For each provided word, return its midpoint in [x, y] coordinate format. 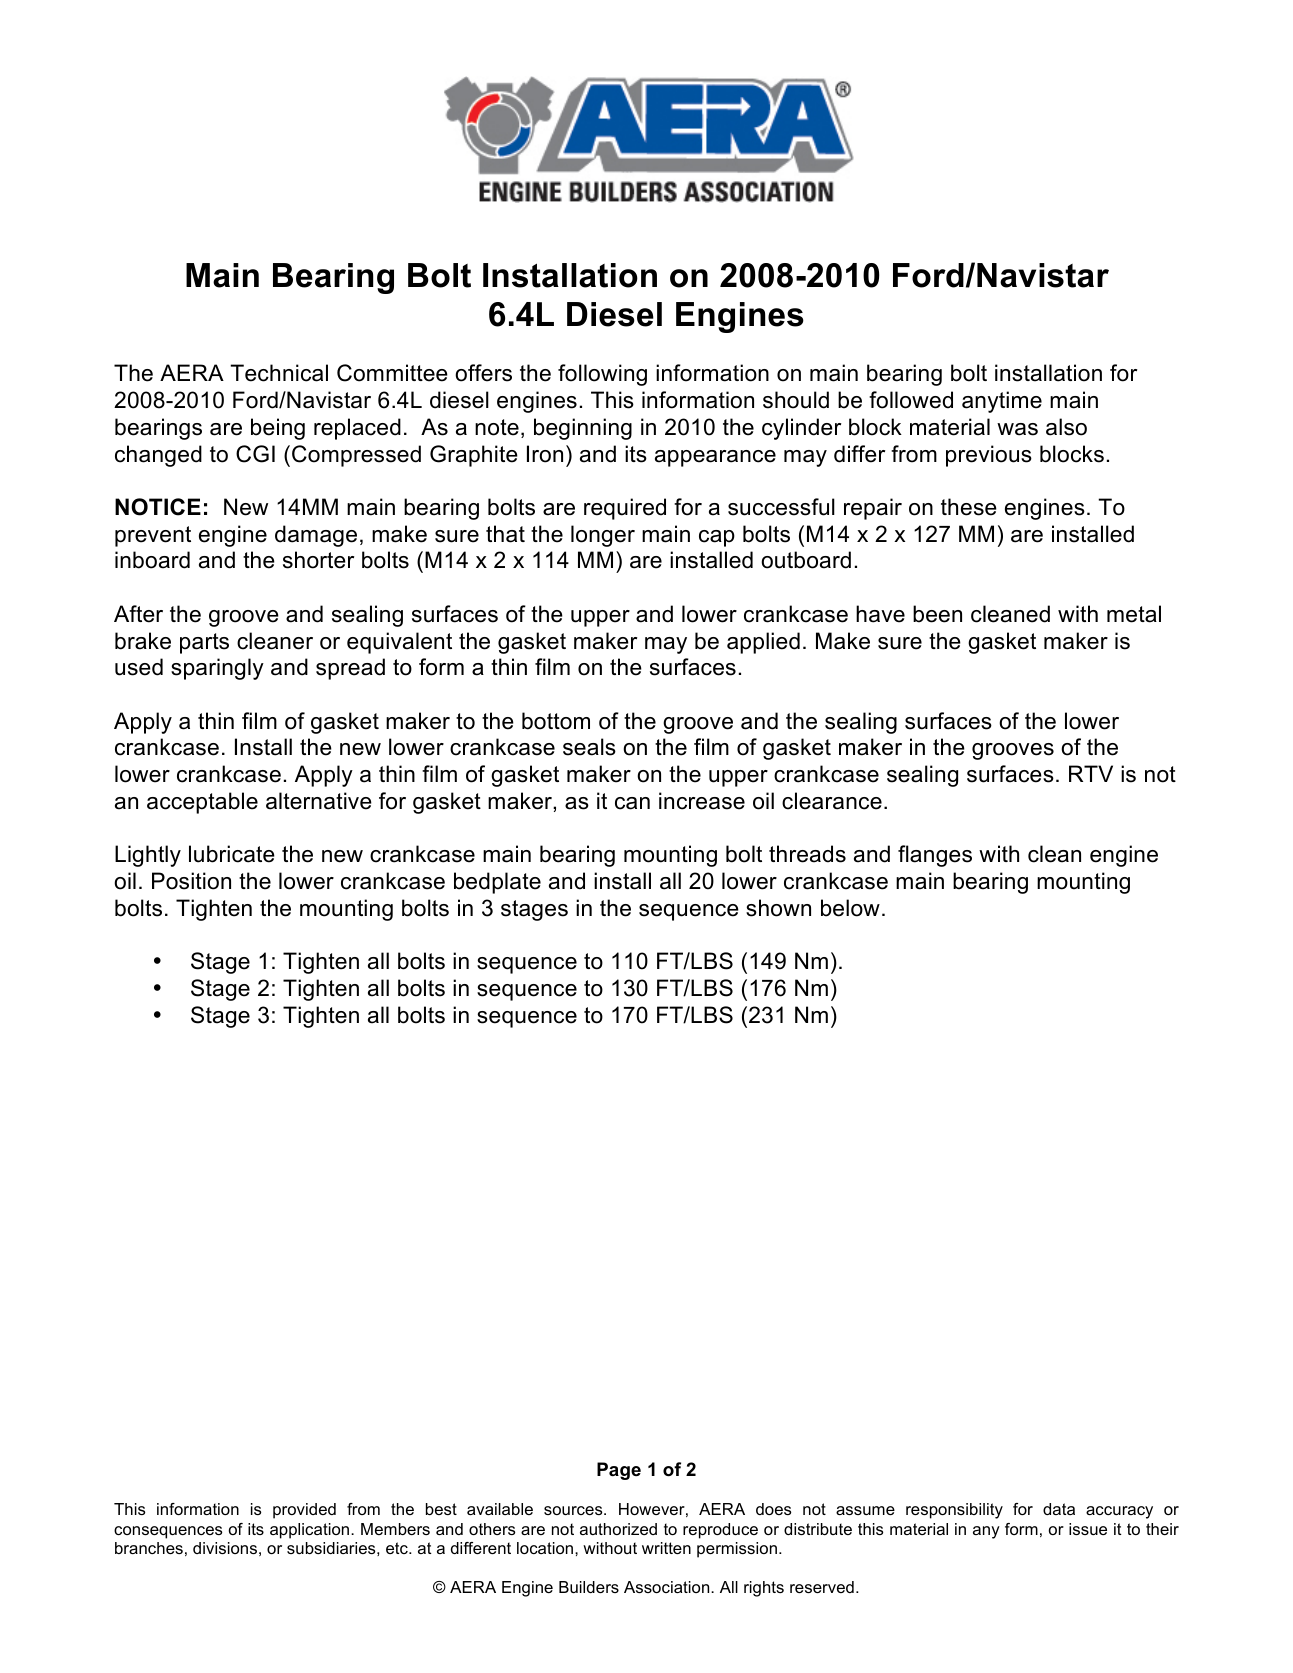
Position [191, 881]
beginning [583, 429]
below [850, 908]
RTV [1091, 773]
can [632, 803]
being [278, 429]
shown [778, 908]
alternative [319, 801]
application [311, 1531]
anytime [1002, 402]
